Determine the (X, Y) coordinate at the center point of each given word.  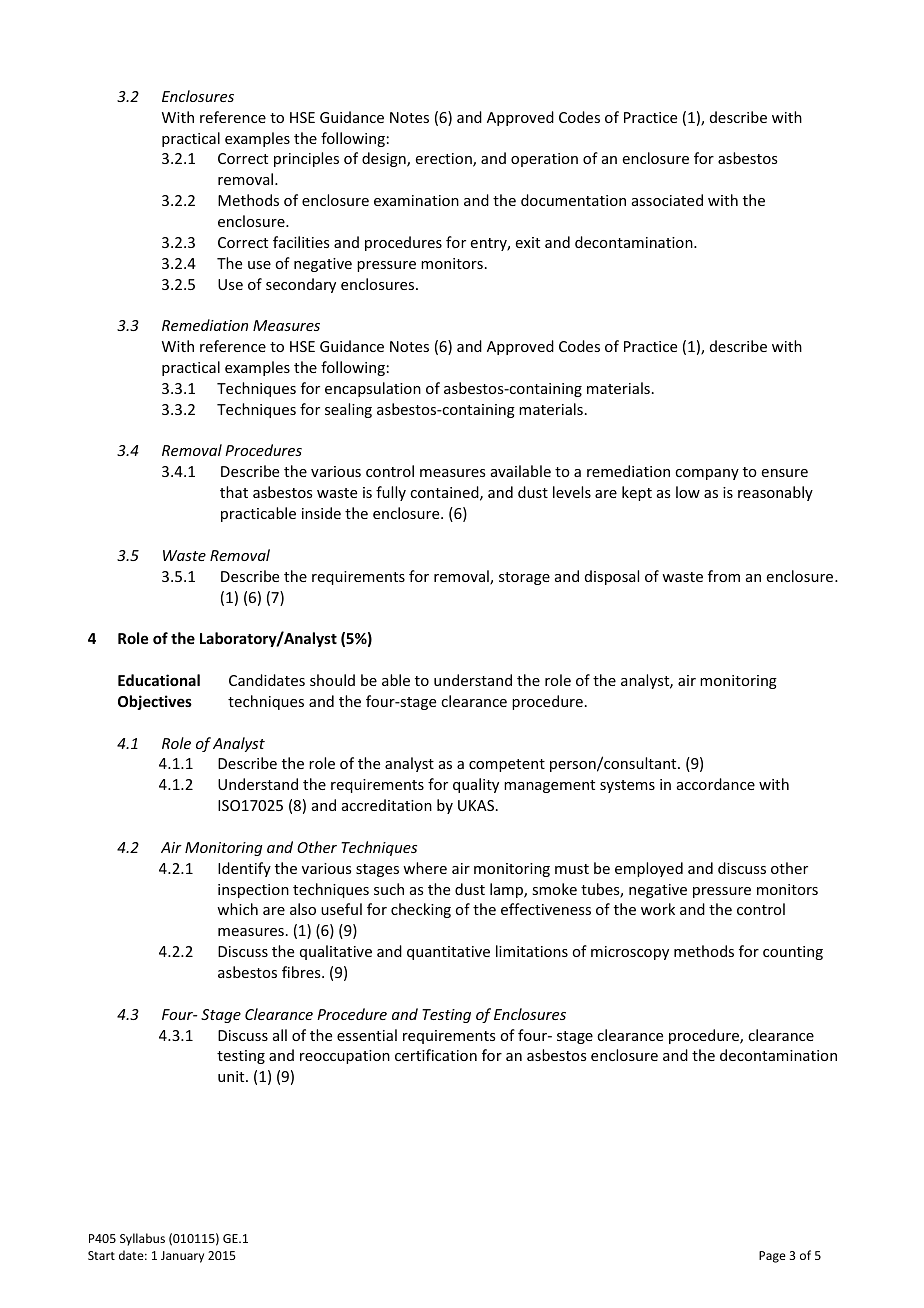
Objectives (155, 702)
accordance (716, 784)
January (182, 1257)
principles (306, 159)
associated (667, 200)
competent (507, 765)
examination (416, 200)
